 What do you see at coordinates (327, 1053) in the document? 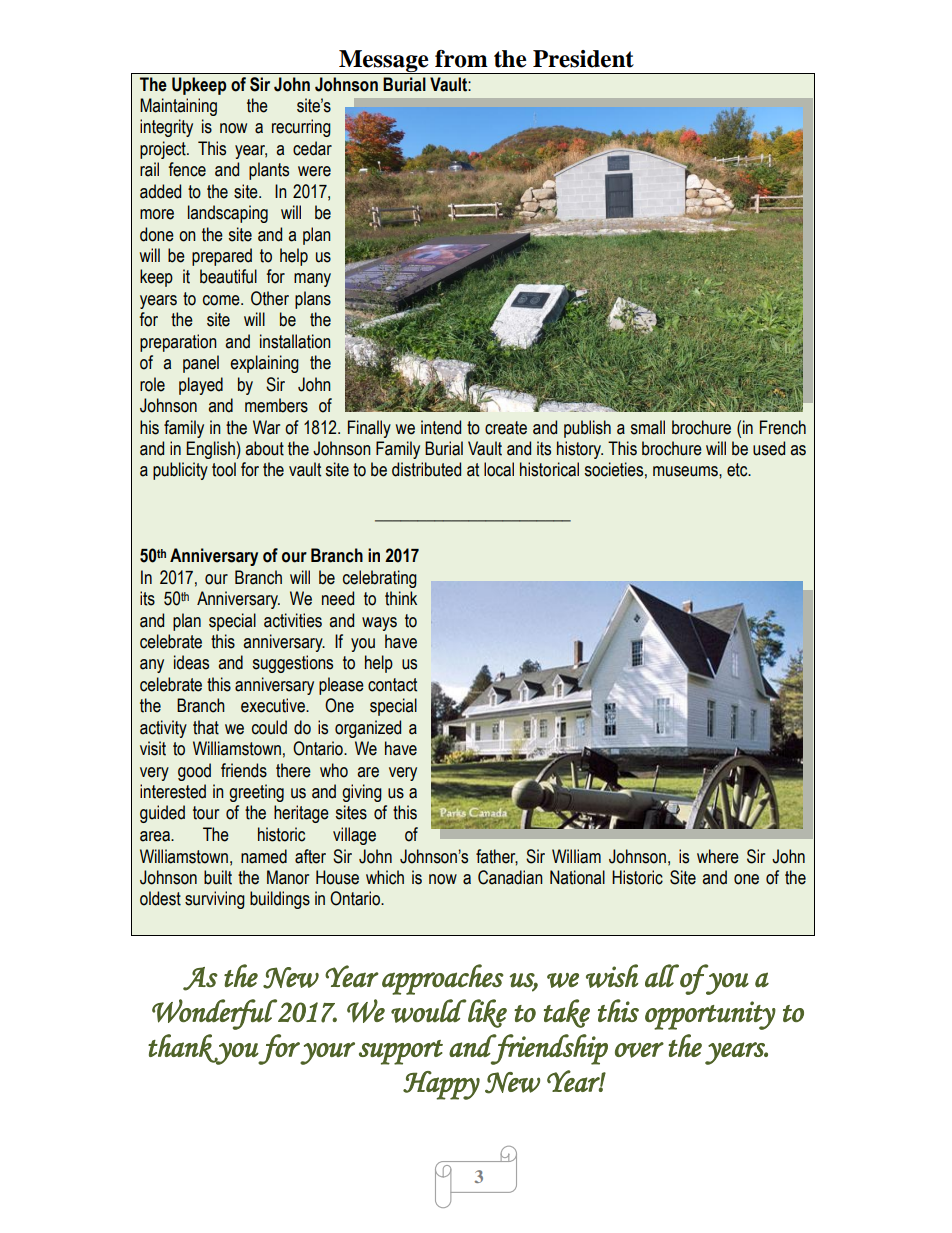
I see `your` at bounding box center [327, 1053].
